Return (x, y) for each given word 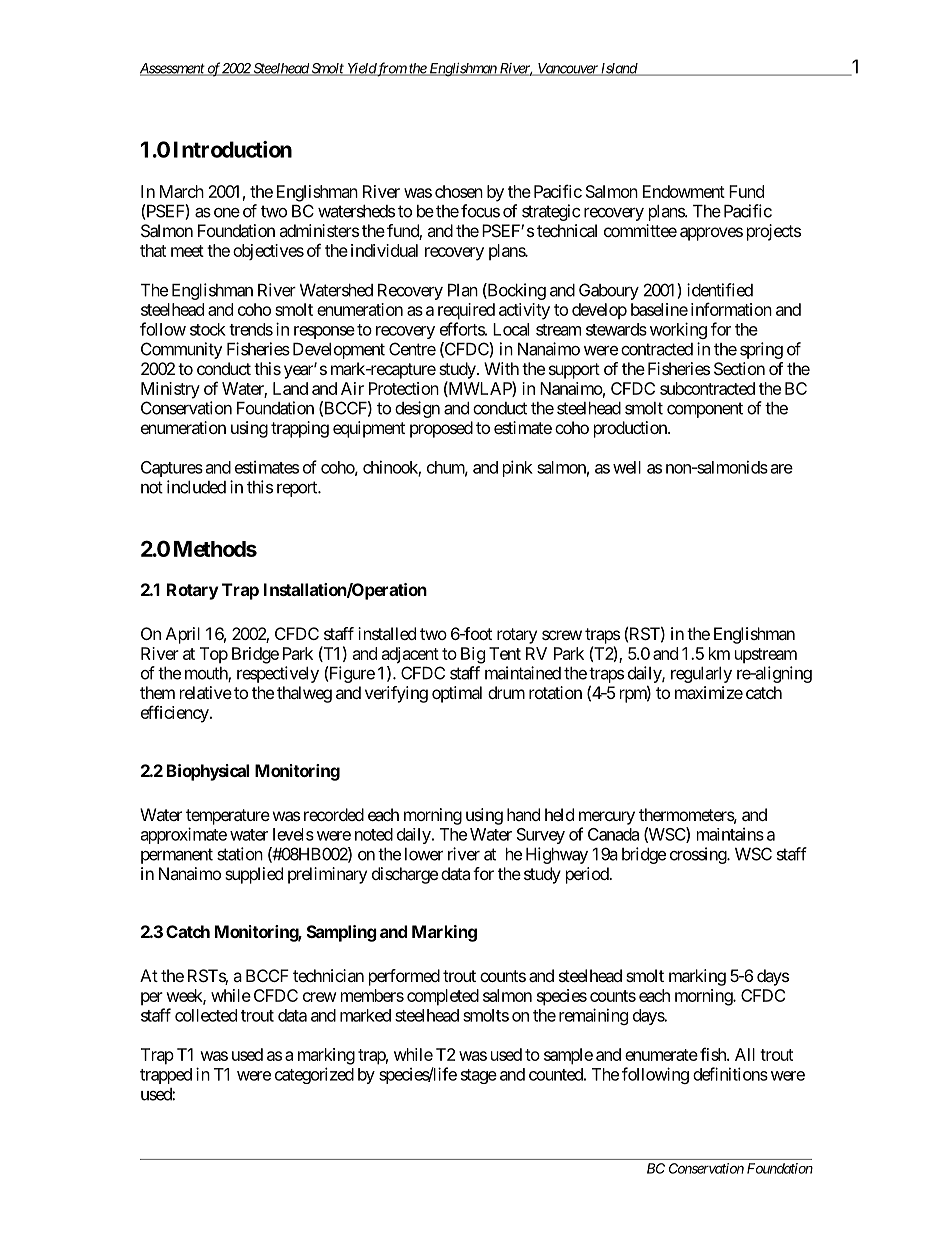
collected (206, 1015)
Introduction (233, 149)
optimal (457, 694)
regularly (701, 675)
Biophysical (208, 772)
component (705, 410)
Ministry (170, 390)
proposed (441, 429)
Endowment (684, 191)
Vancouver (568, 69)
